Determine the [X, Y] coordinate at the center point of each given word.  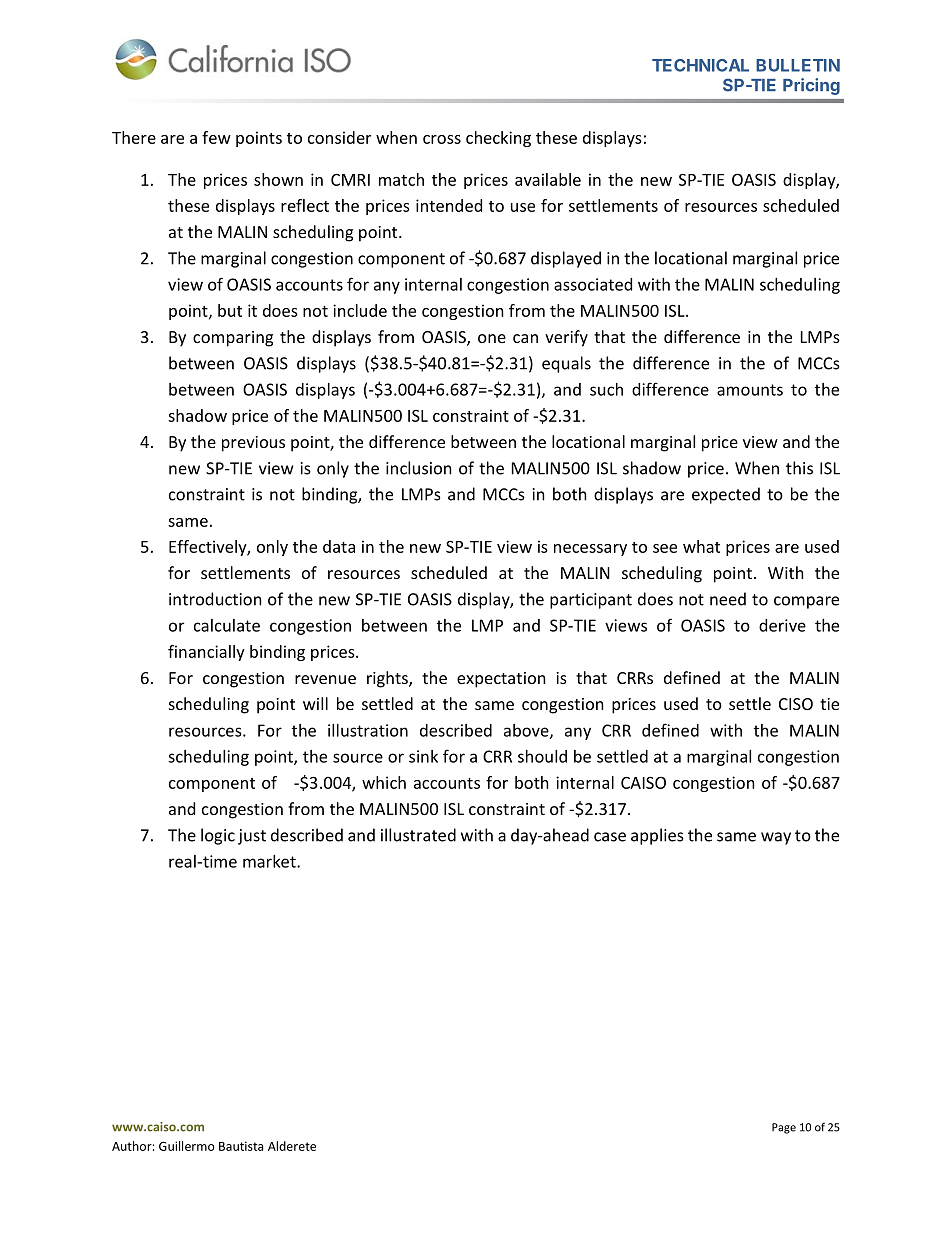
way [776, 838]
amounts [750, 390]
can [525, 338]
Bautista [241, 1146]
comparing [233, 339]
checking [498, 139]
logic [218, 836]
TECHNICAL [700, 65]
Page [784, 1128]
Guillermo [187, 1146]
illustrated [418, 835]
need [728, 599]
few [216, 137]
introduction [215, 599]
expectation [501, 680]
